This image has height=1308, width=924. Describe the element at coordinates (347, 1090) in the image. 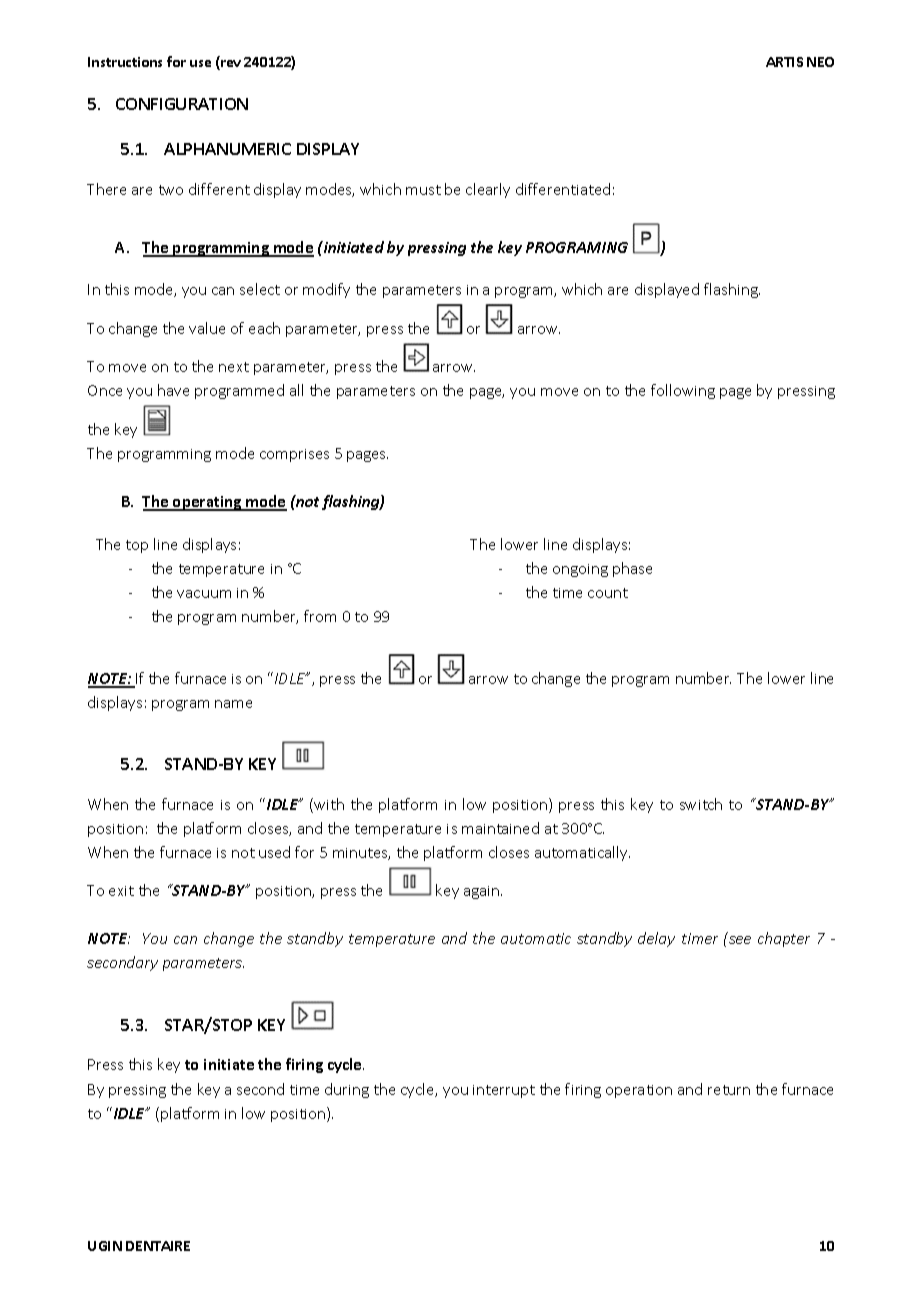

I see `during` at that location.
